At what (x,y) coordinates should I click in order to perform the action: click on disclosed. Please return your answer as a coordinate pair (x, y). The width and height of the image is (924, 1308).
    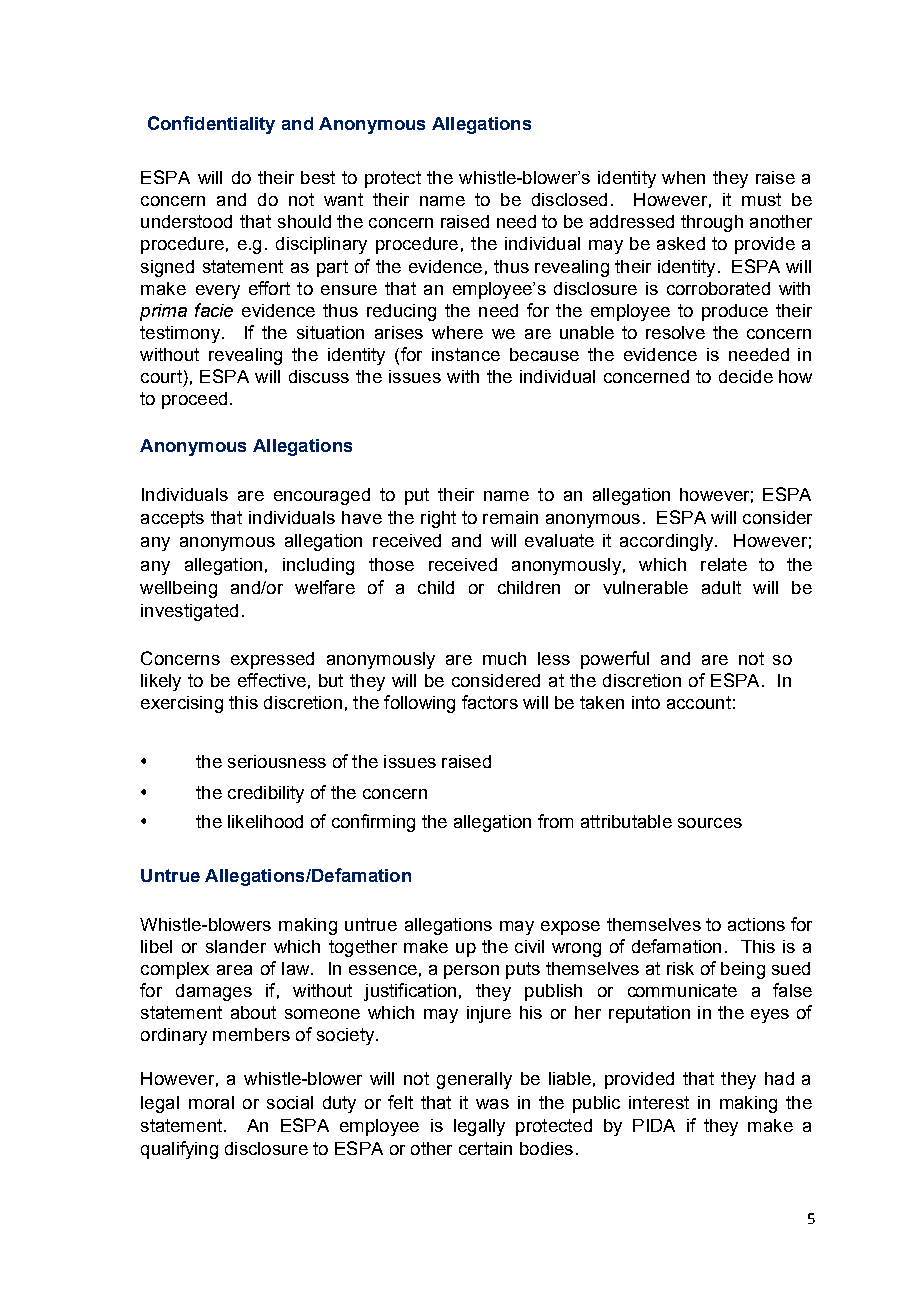
    Looking at the image, I should click on (569, 199).
